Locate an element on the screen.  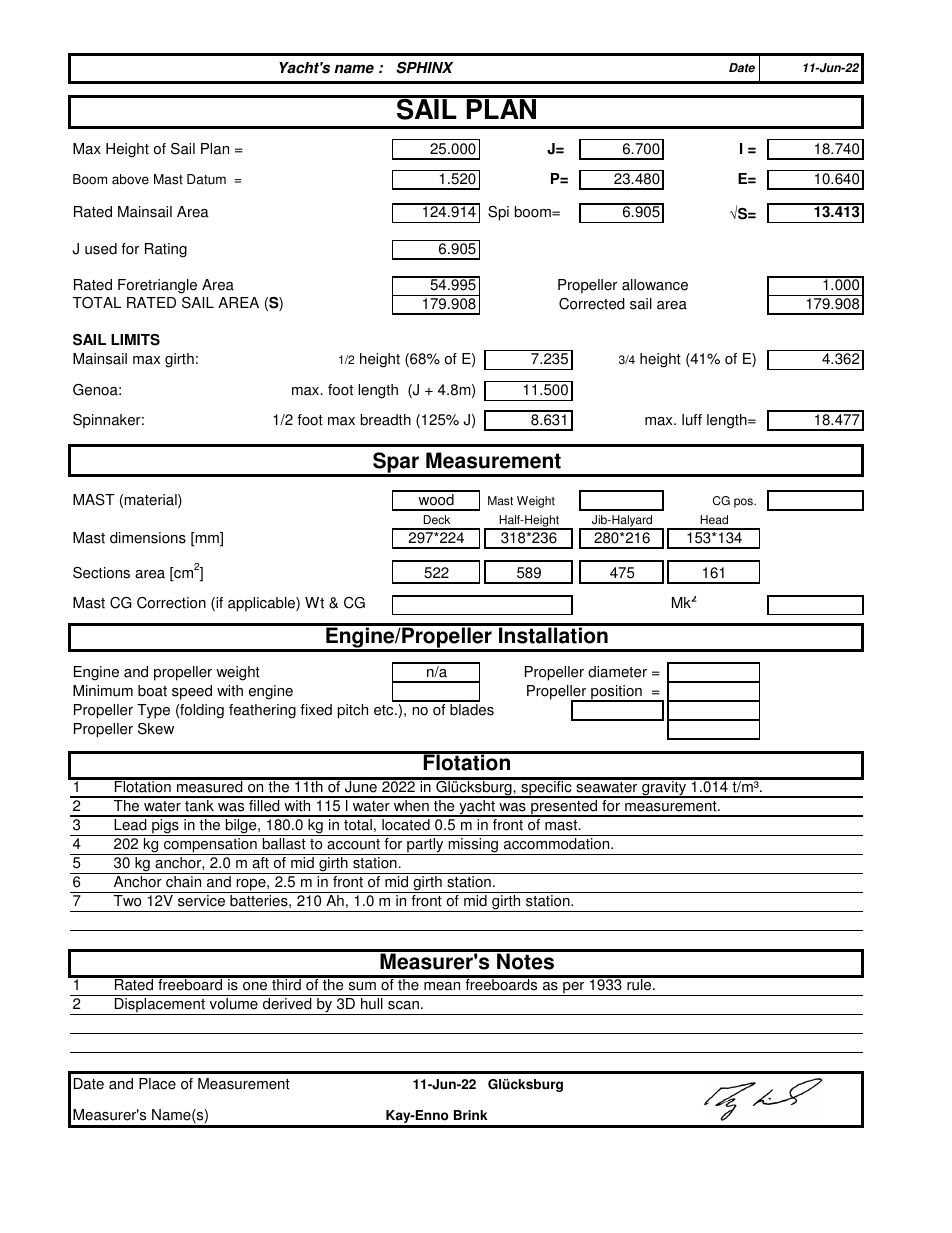
Correction is located at coordinates (171, 603).
